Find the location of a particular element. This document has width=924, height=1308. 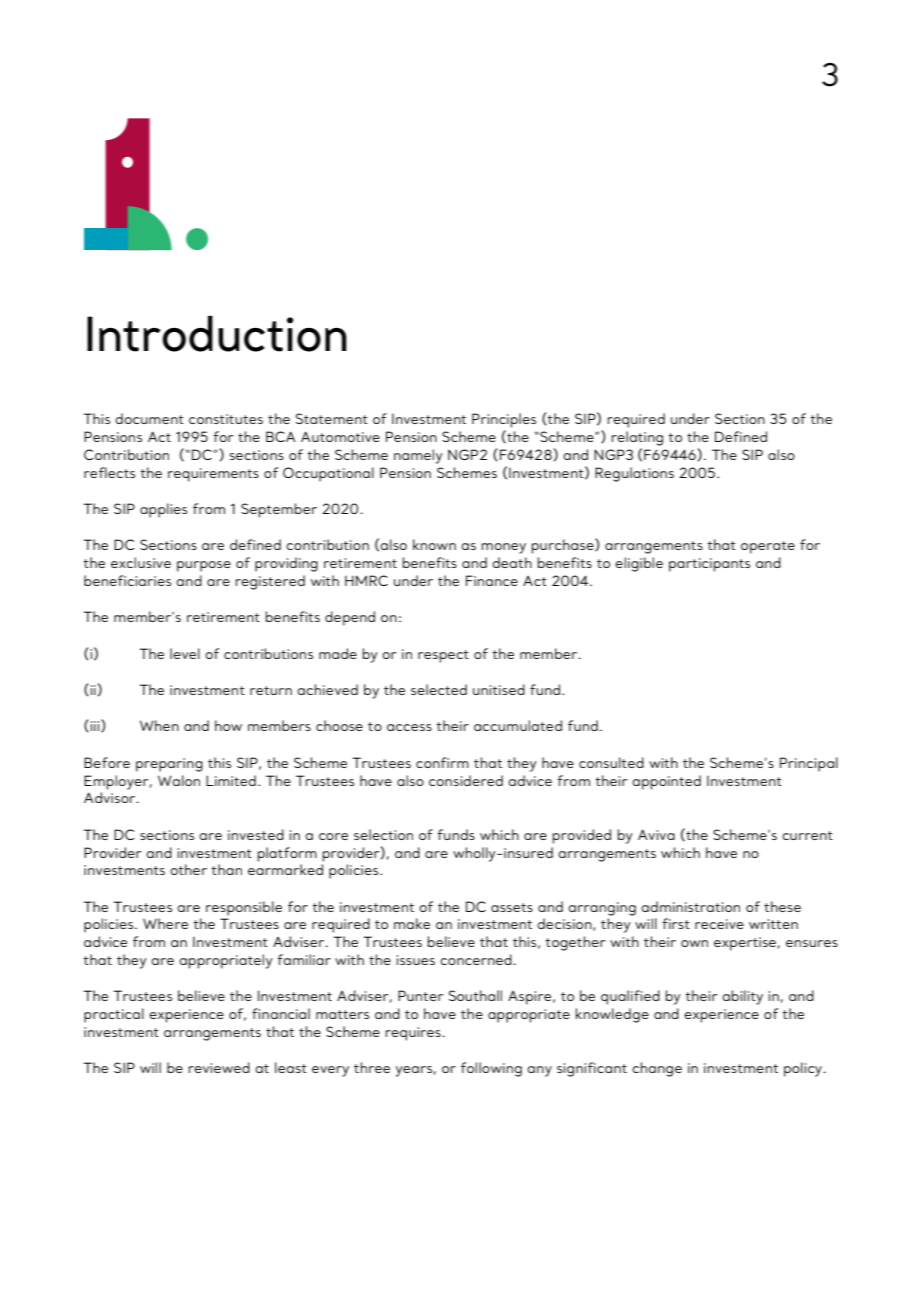

selected is located at coordinates (439, 689).
